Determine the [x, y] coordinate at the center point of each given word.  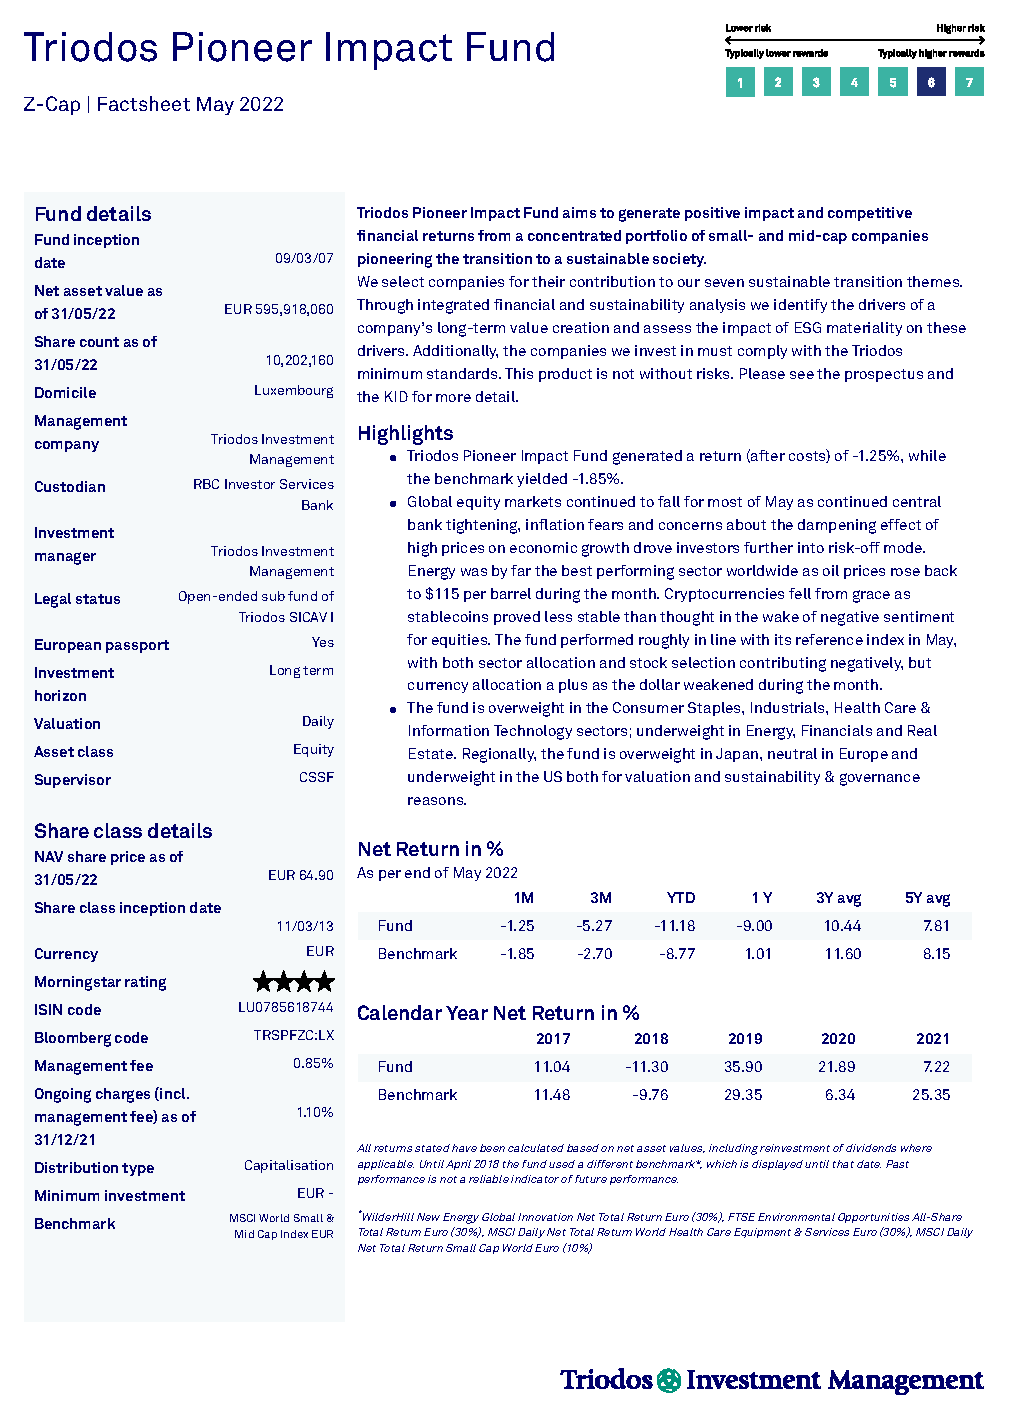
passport [137, 646]
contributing [783, 664]
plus [573, 686]
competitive [870, 214]
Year [467, 1013]
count [99, 342]
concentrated [574, 235]
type [138, 1169]
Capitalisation [289, 1166]
